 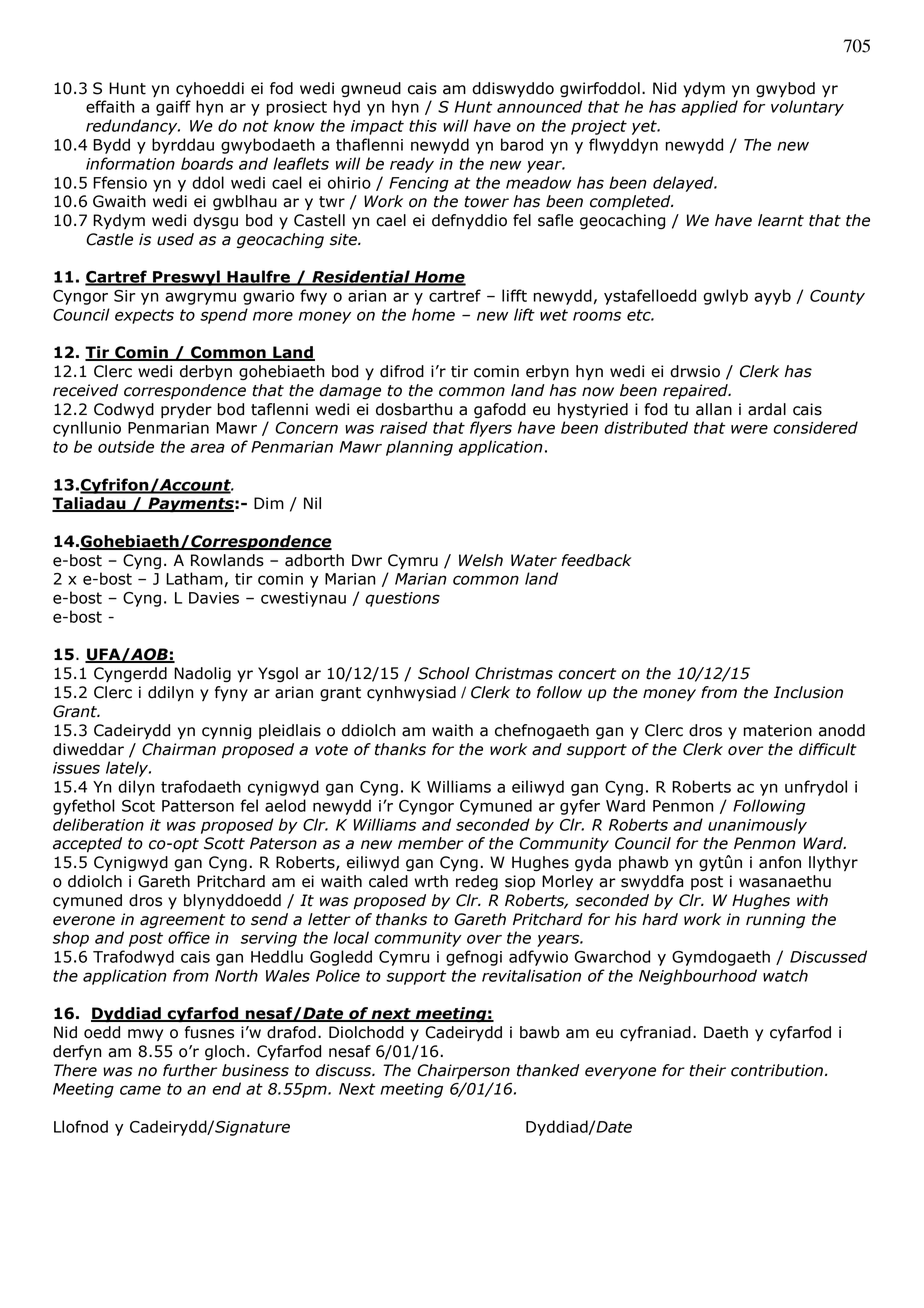 I want to click on Inclusion, so click(x=808, y=692).
